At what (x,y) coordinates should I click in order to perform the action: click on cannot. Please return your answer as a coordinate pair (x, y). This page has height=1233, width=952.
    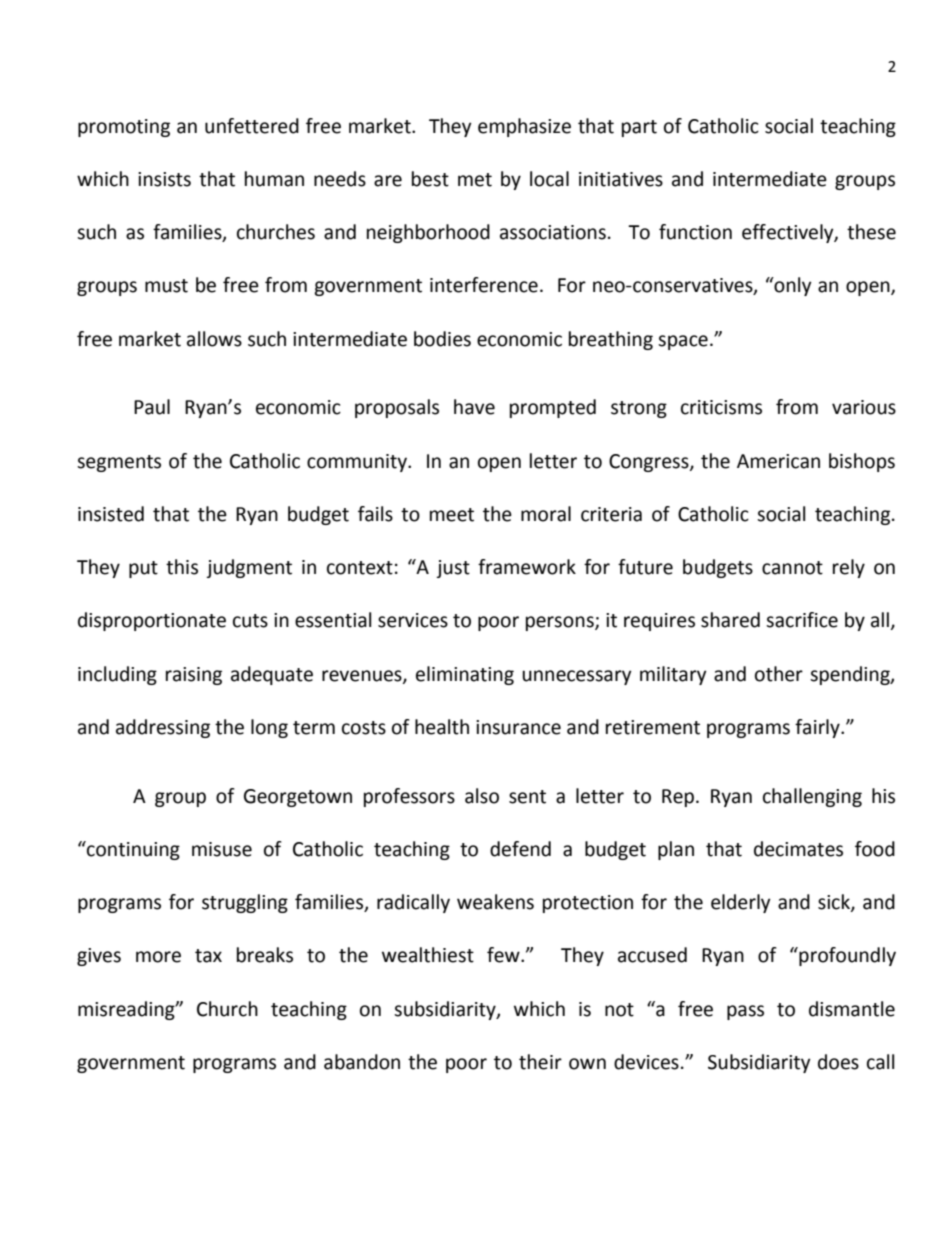
    Looking at the image, I should click on (792, 568).
